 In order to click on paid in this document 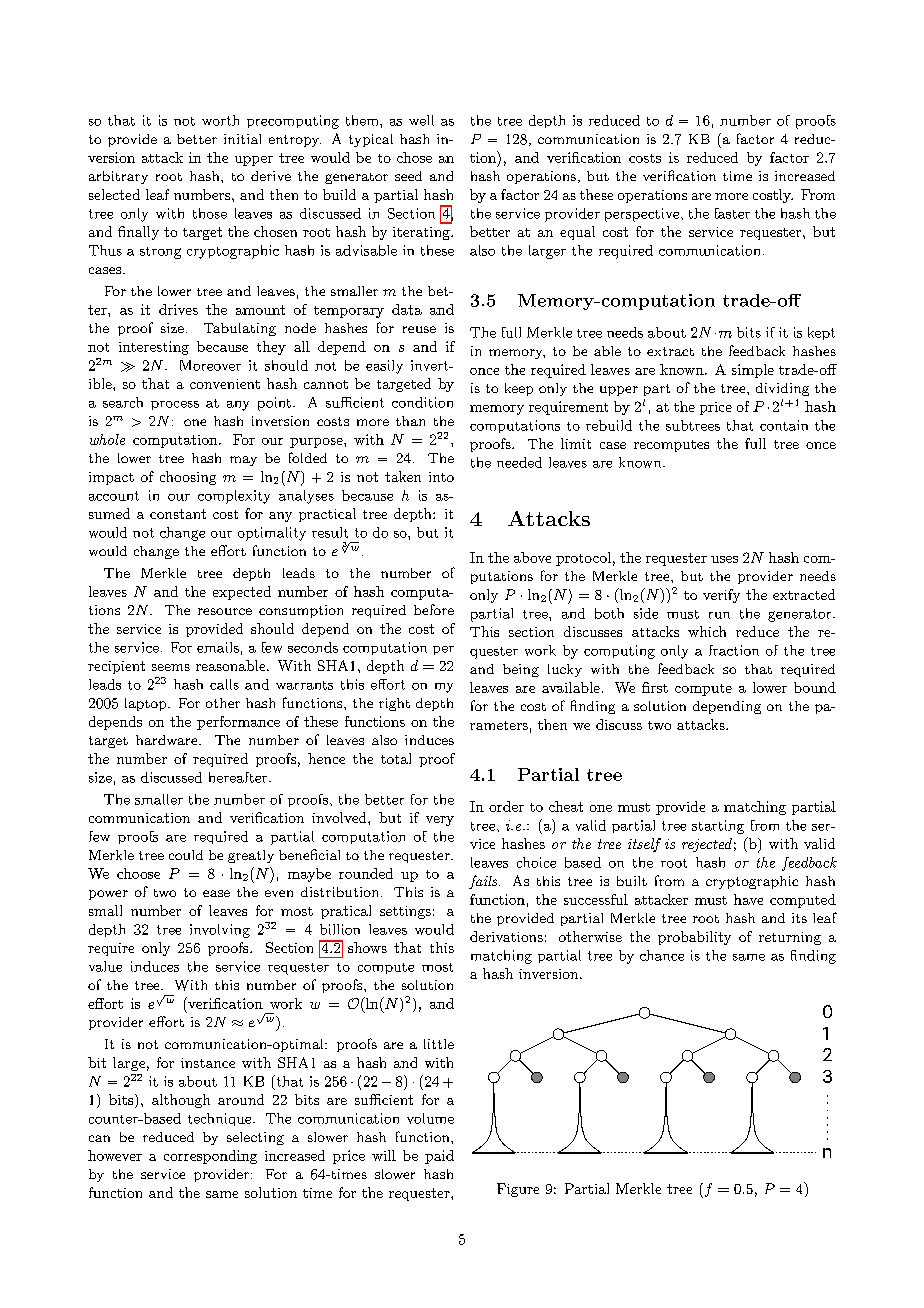, I will do `click(439, 1157)`.
